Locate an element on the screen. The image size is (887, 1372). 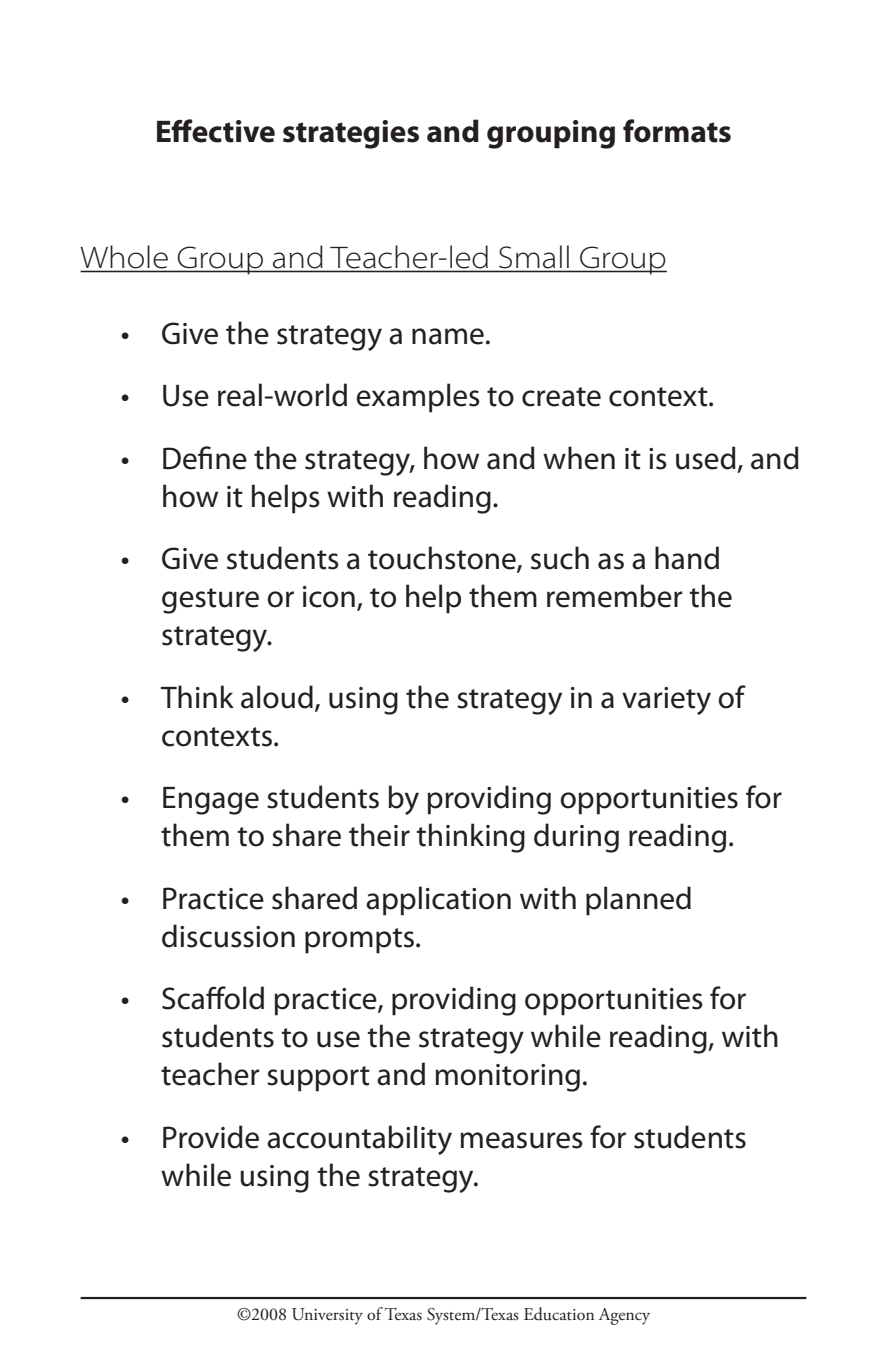
variety is located at coordinates (666, 701).
